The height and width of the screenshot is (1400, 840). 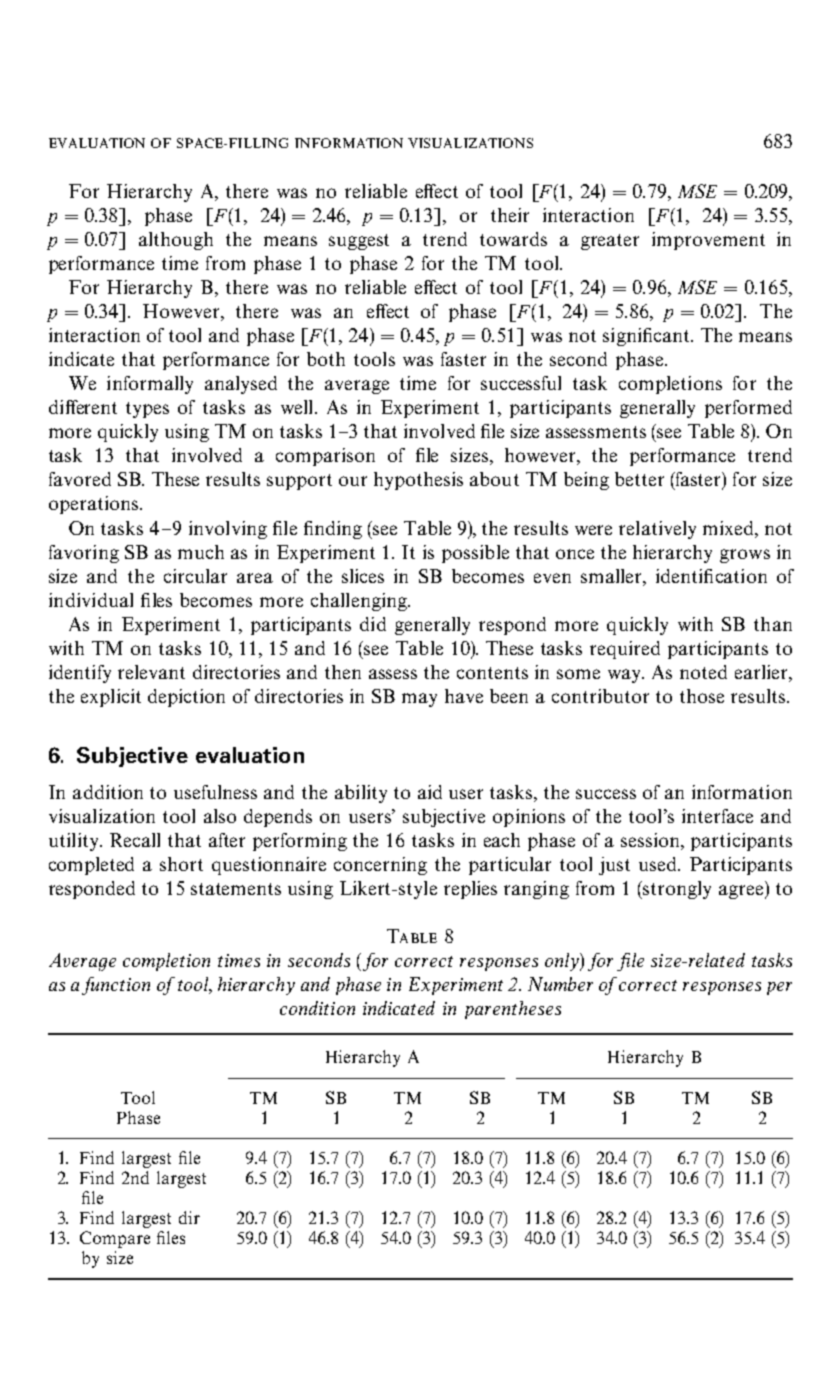 I want to click on condition, so click(x=317, y=1008).
